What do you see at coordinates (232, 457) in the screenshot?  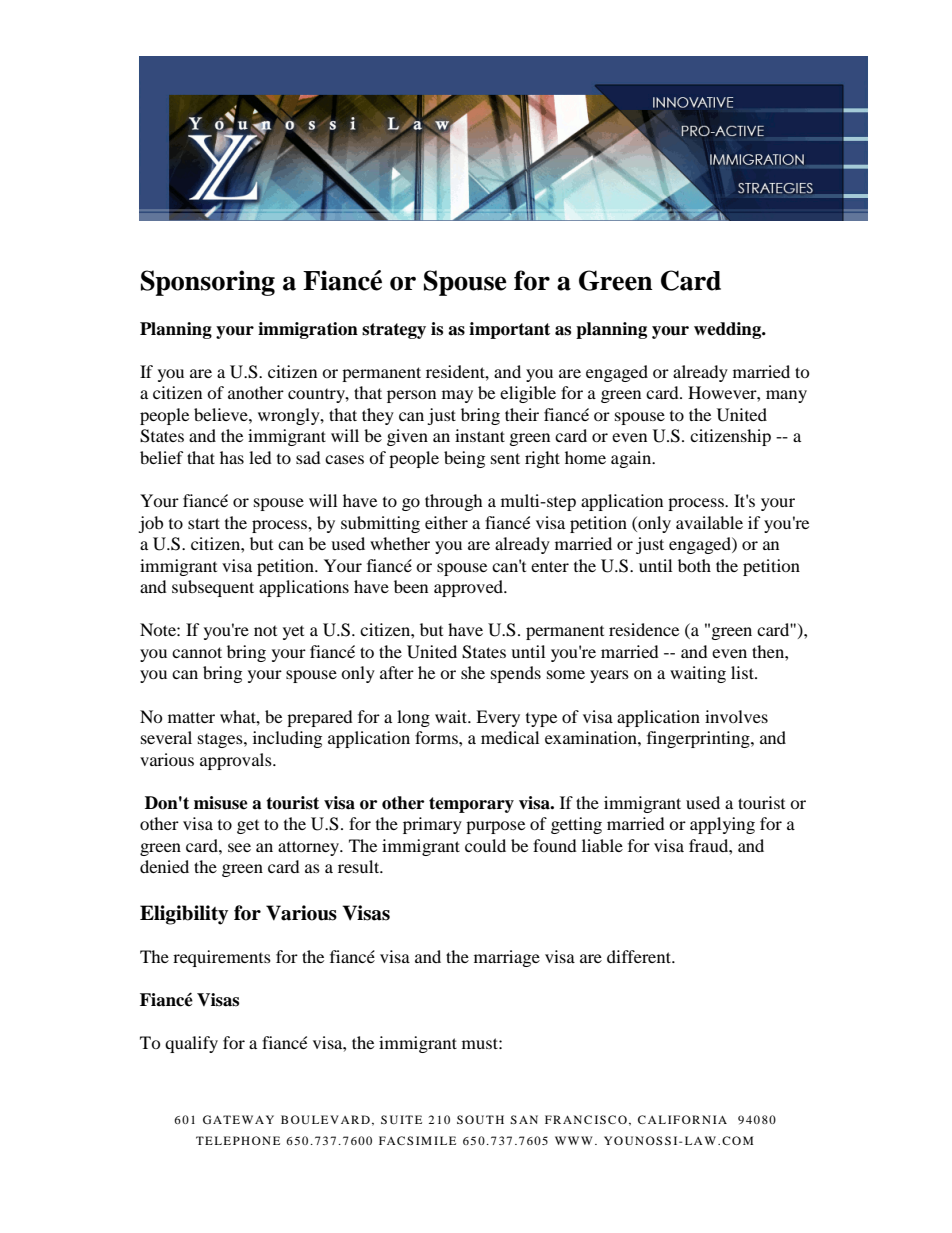 I see `has` at bounding box center [232, 457].
